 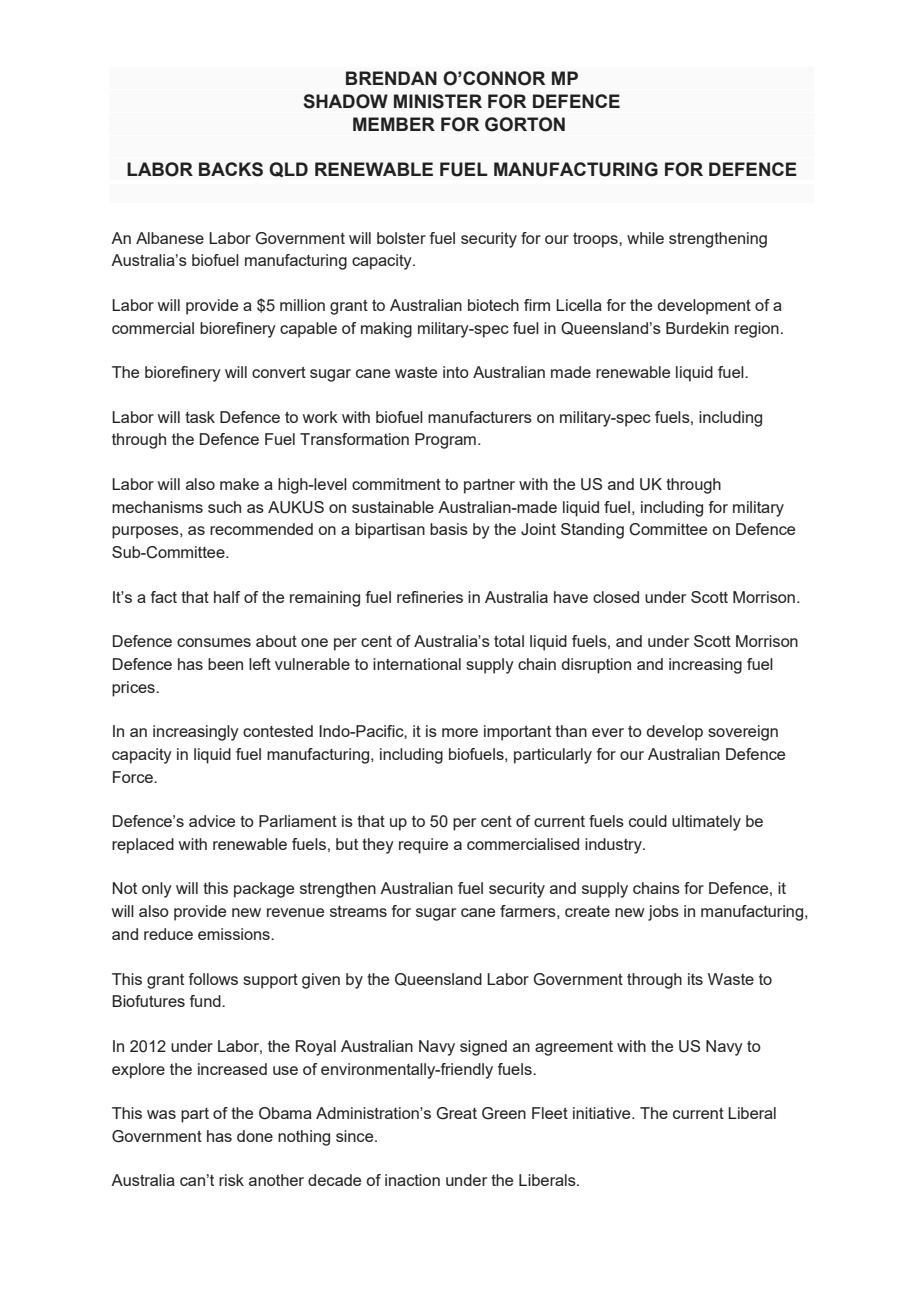 What do you see at coordinates (645, 238) in the screenshot?
I see `while` at bounding box center [645, 238].
